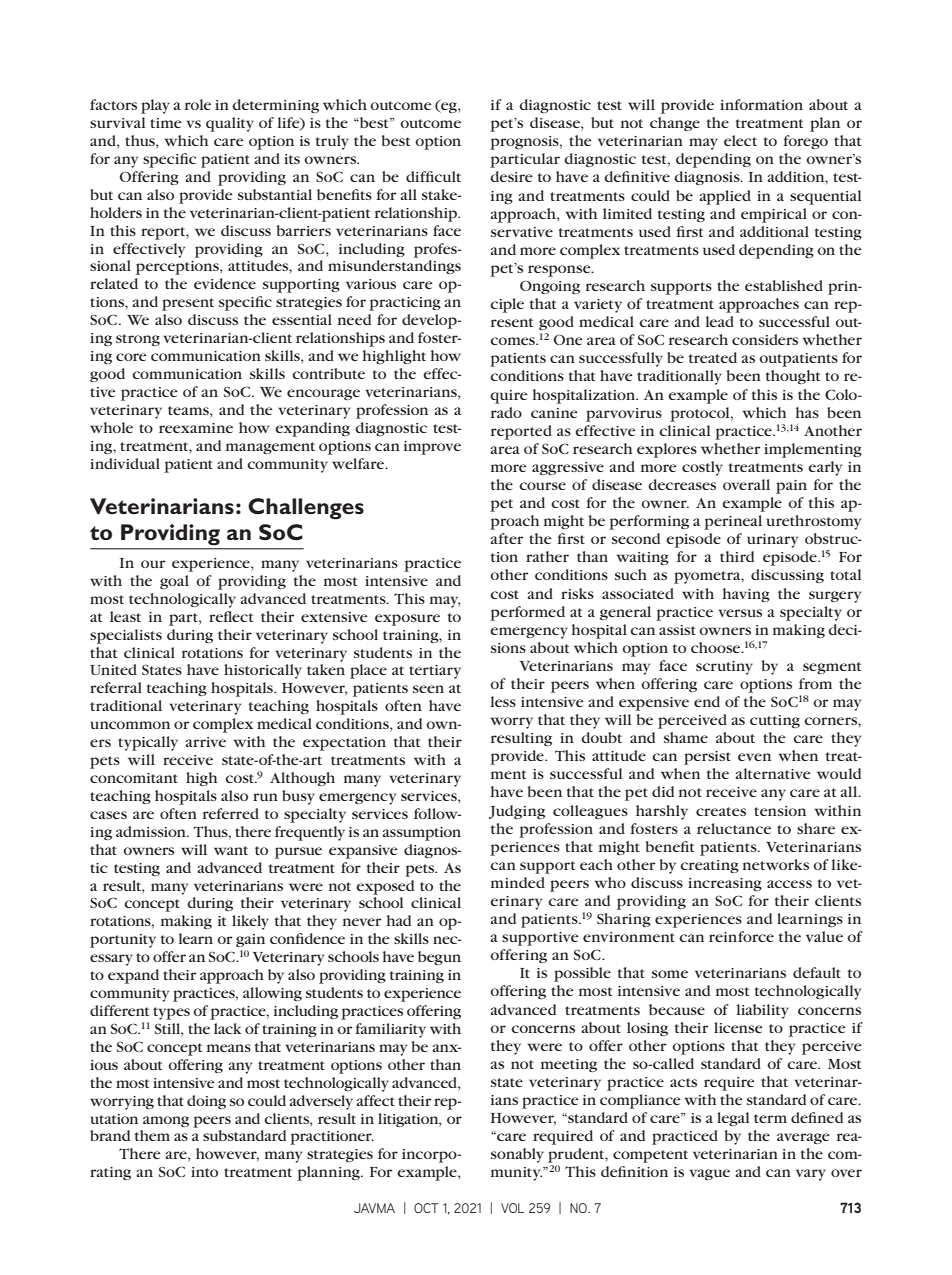 The image size is (952, 1275). Describe the element at coordinates (793, 377) in the screenshot. I see `thought` at that location.
